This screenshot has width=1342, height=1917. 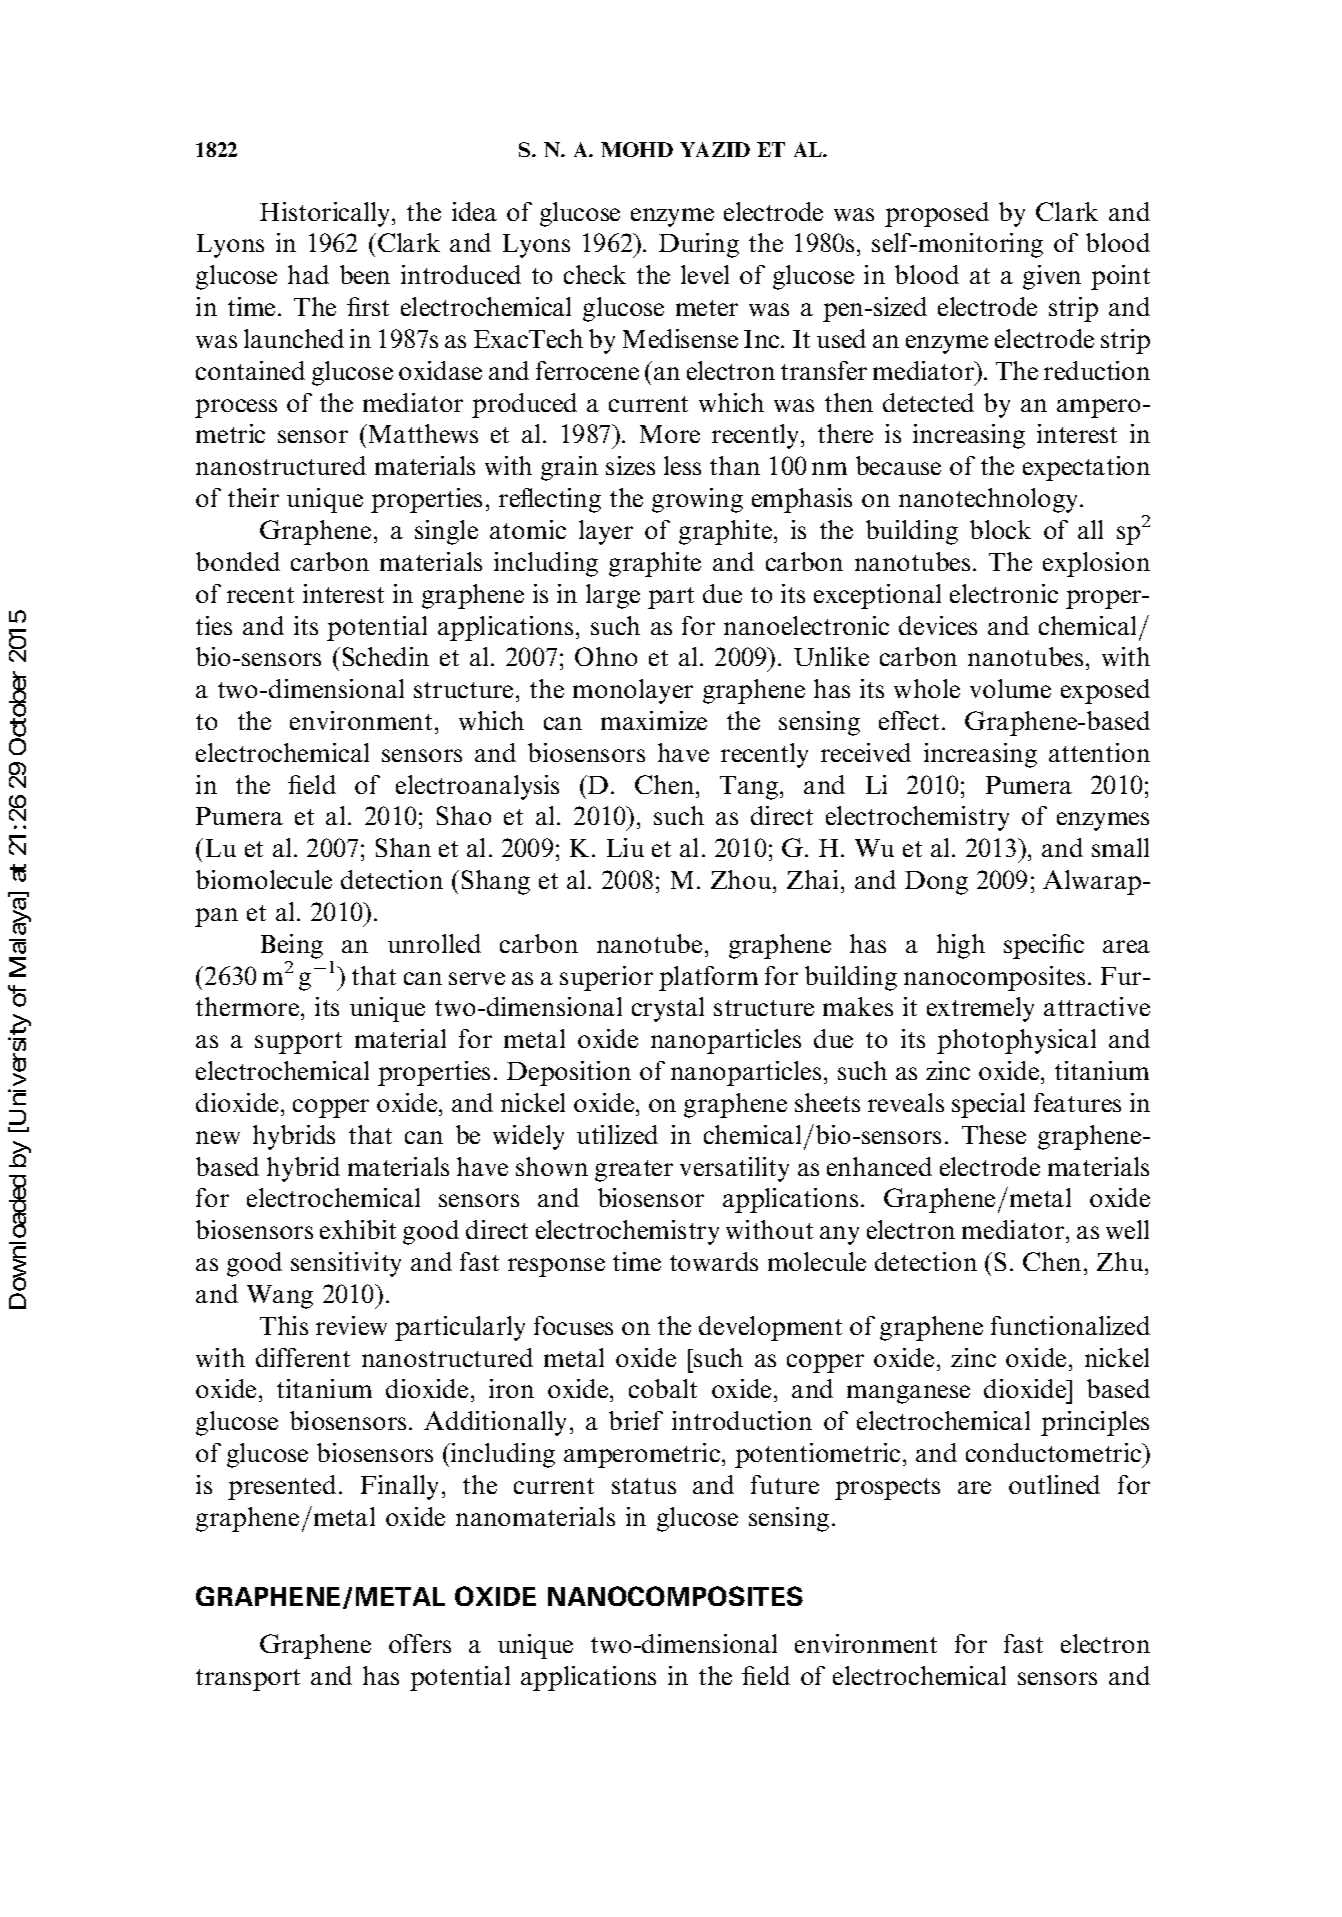 I want to click on high, so click(x=961, y=946).
